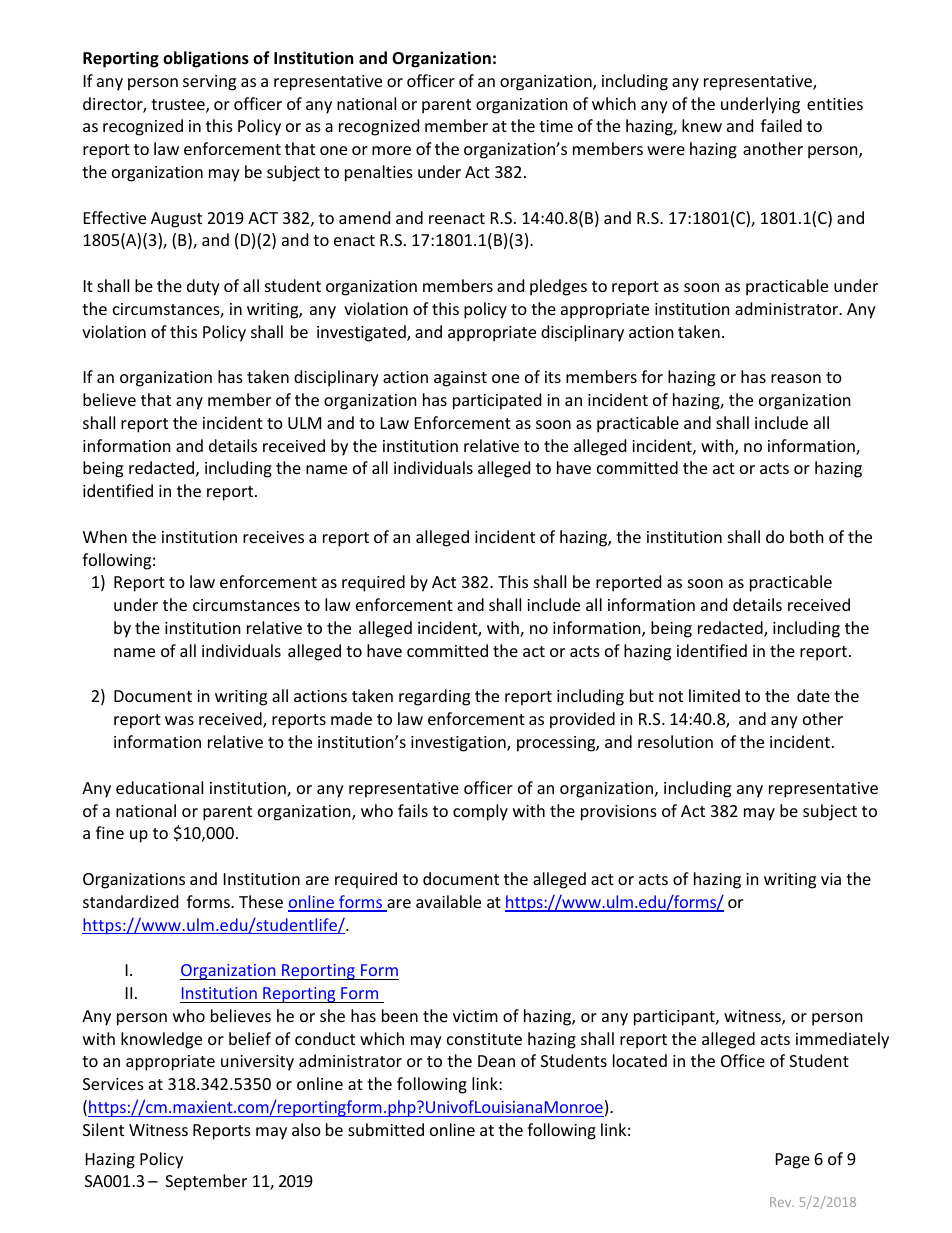  I want to click on receives, so click(273, 537).
